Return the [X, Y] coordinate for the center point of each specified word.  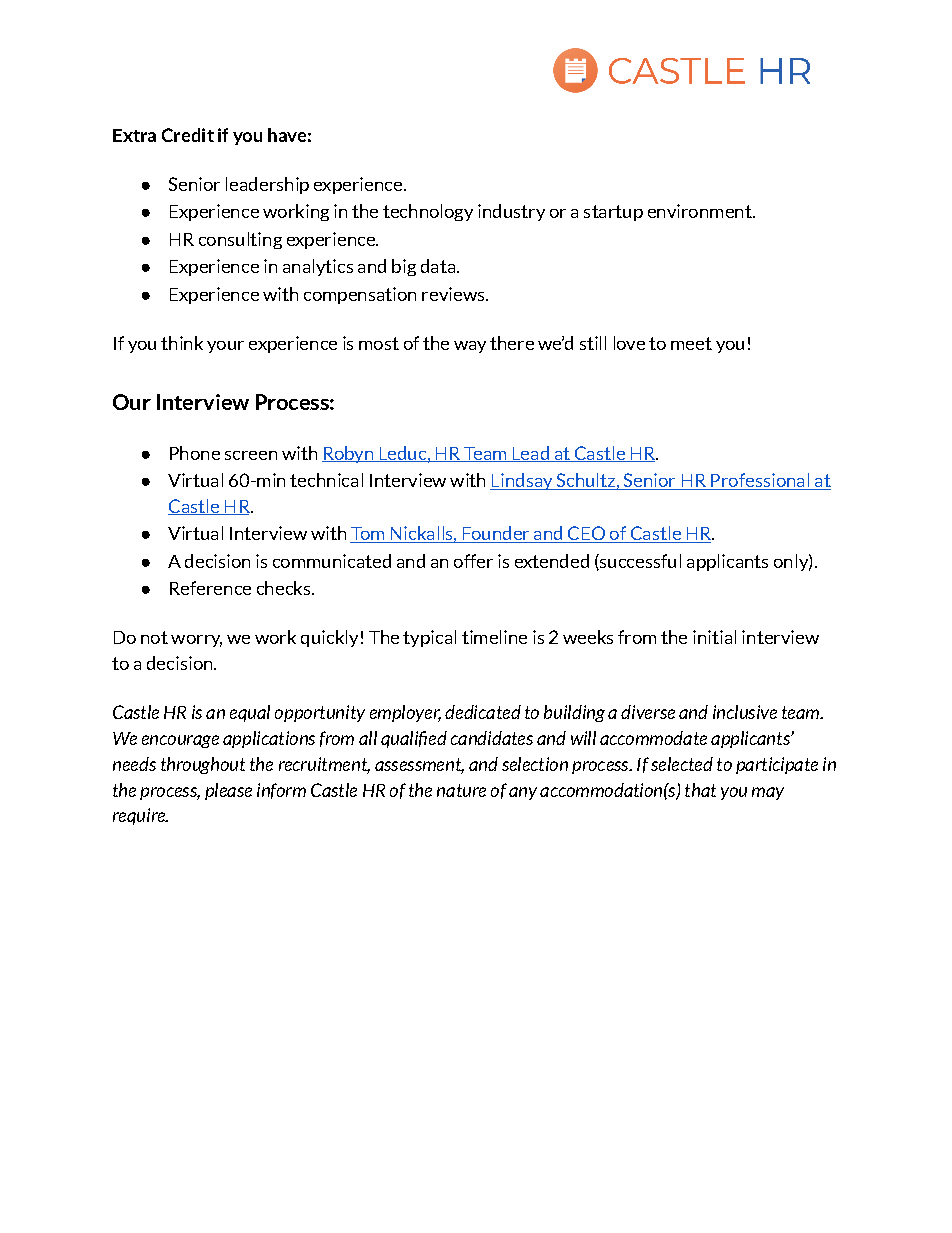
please [228, 791]
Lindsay [522, 481]
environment [701, 211]
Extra [134, 135]
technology [428, 212]
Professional [760, 481]
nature [461, 790]
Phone [195, 453]
